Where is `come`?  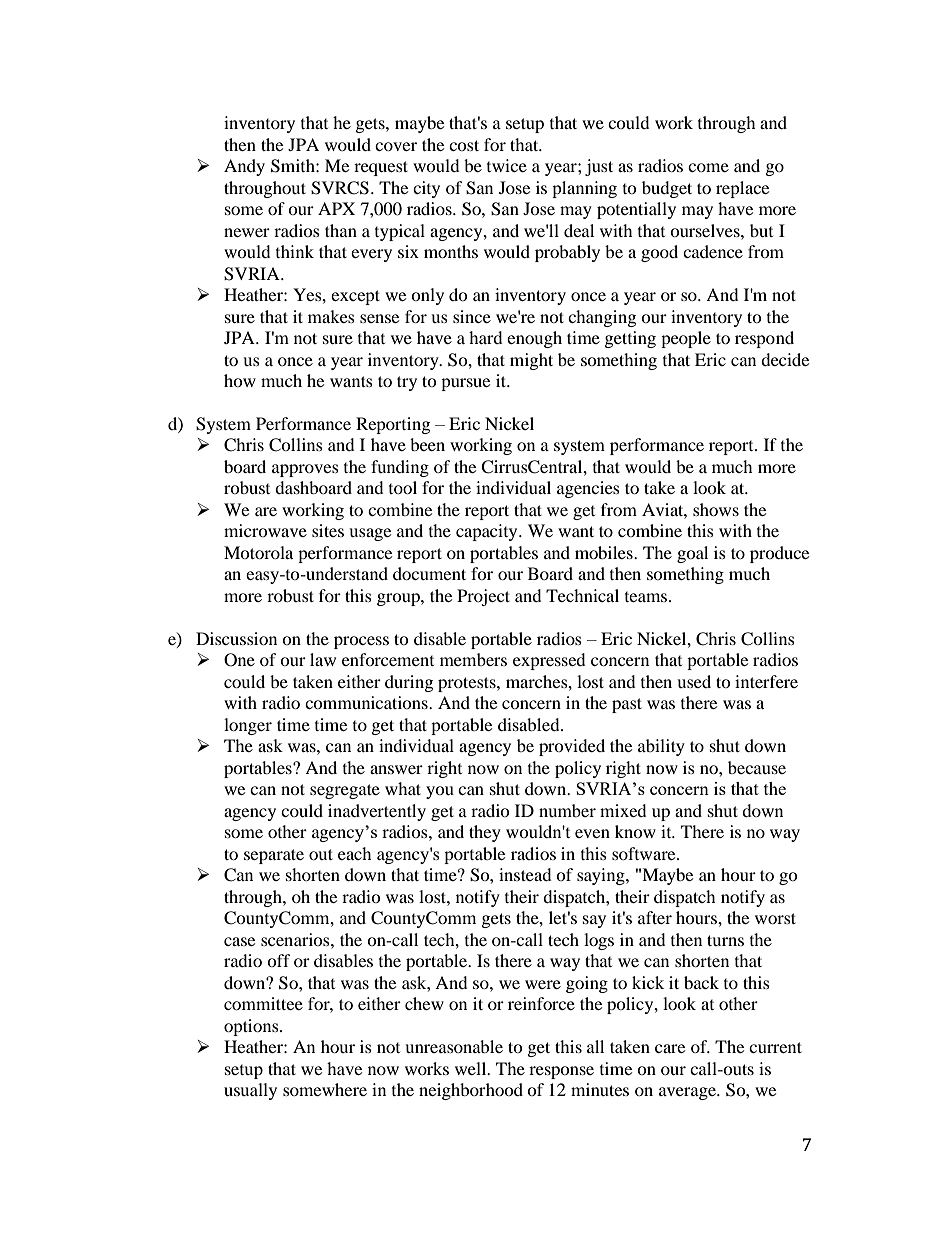
come is located at coordinates (708, 167).
